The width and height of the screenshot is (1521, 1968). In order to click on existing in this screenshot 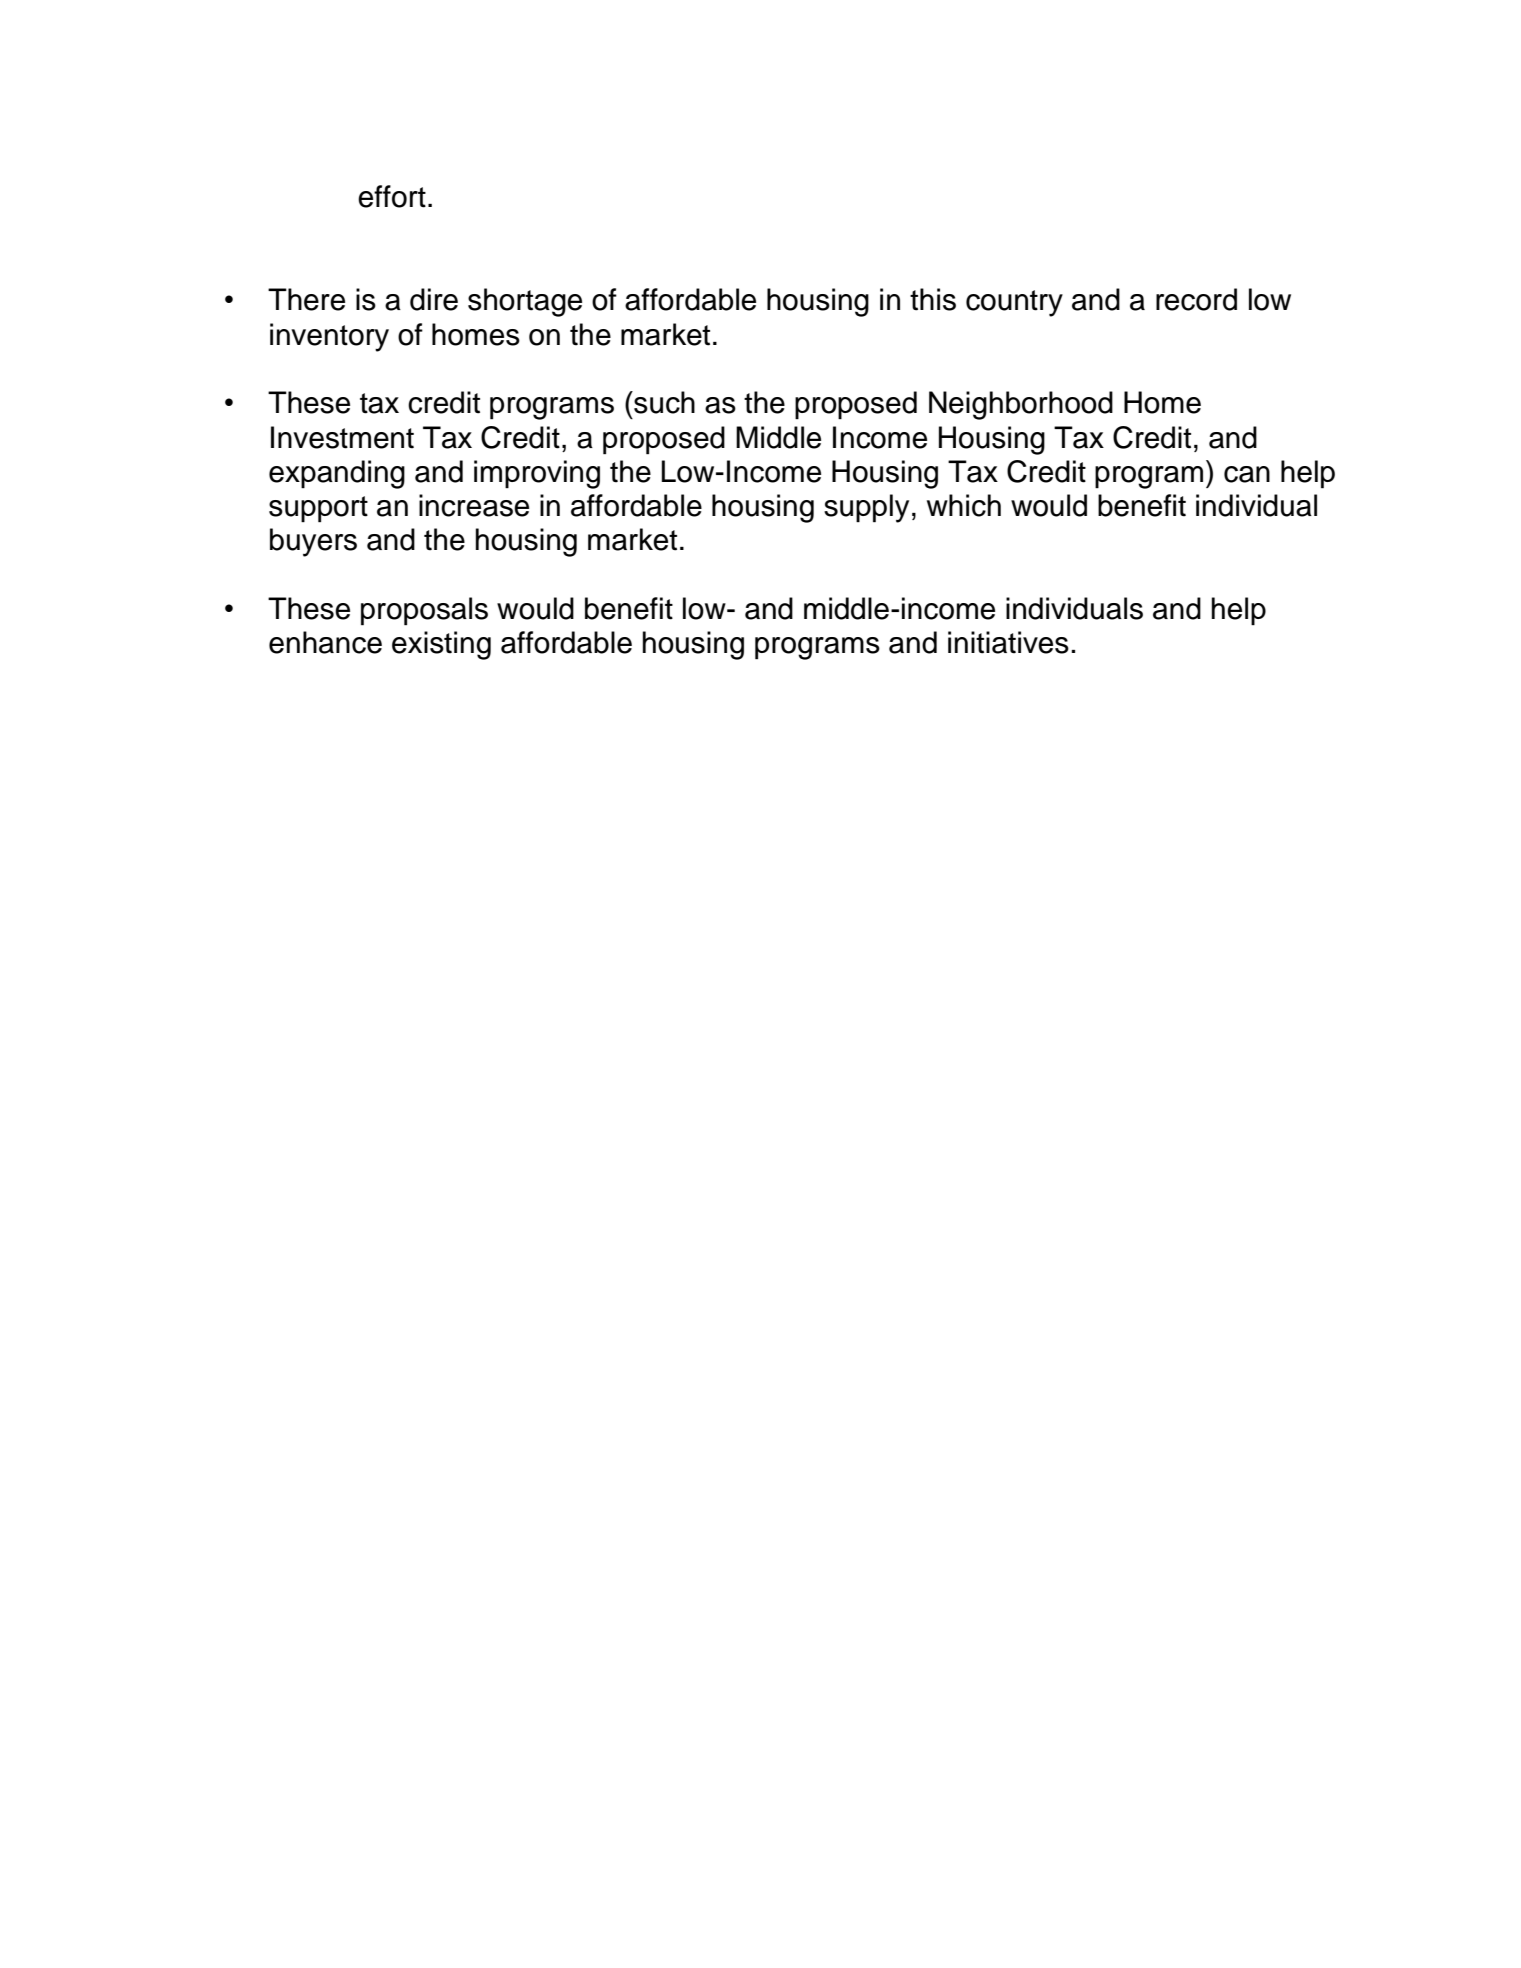, I will do `click(441, 645)`.
